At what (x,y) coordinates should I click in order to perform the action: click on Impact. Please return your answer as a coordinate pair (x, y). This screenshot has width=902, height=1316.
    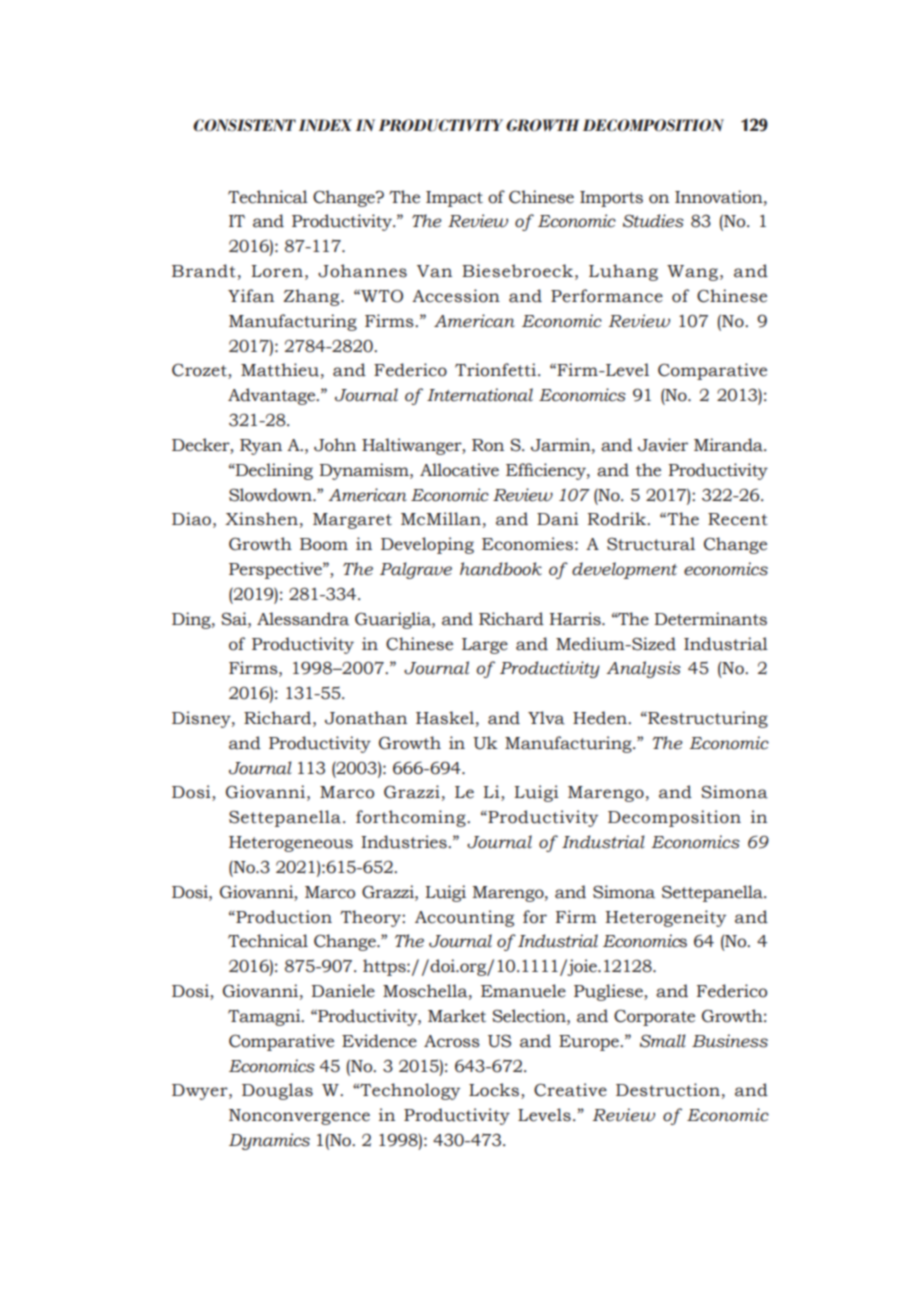
    Looking at the image, I should click on (454, 199).
